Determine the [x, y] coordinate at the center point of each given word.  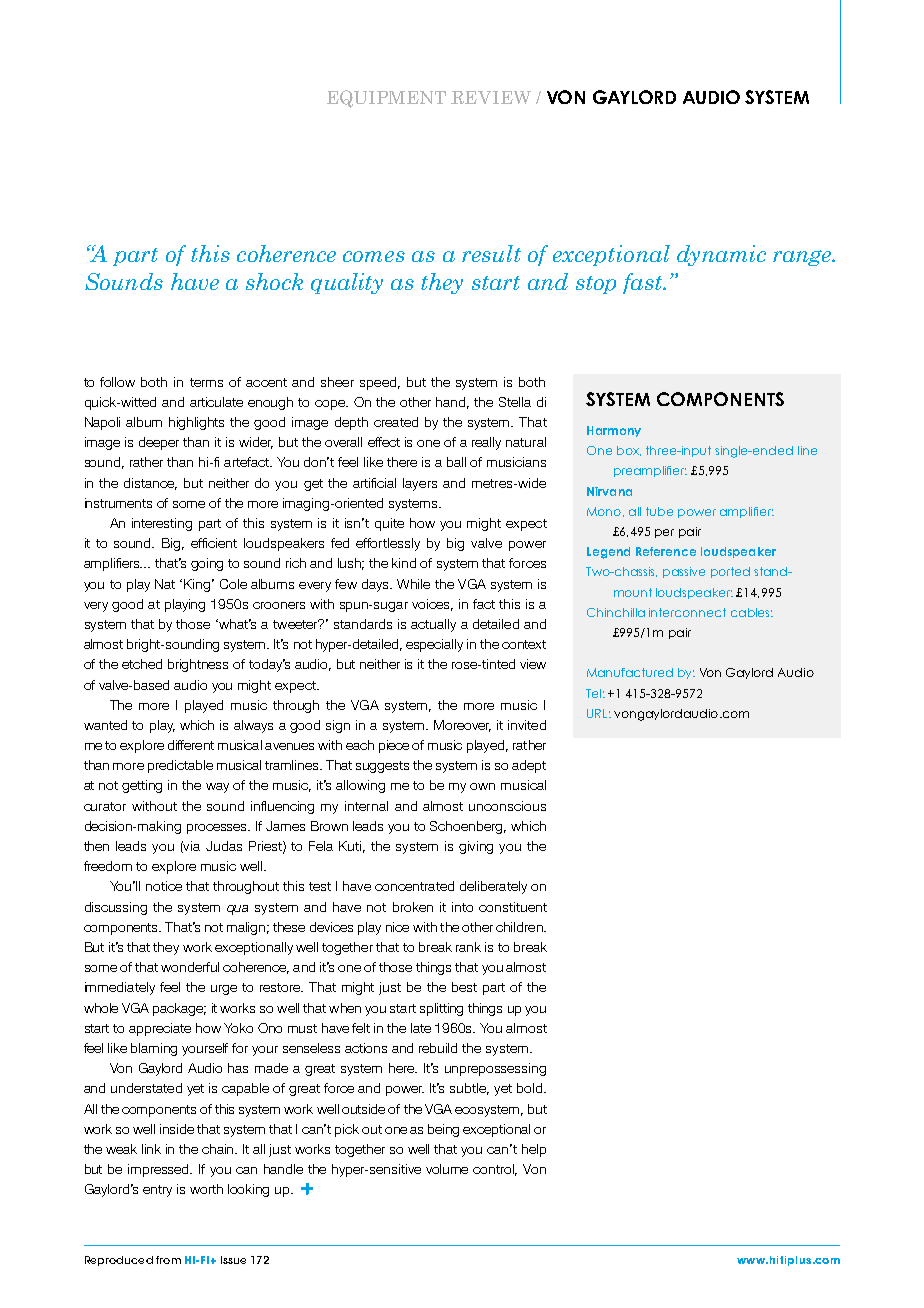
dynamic [721, 255]
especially [434, 645]
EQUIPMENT [386, 99]
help [534, 1150]
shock [274, 281]
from [168, 1260]
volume [447, 1169]
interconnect [687, 612]
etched [142, 664]
